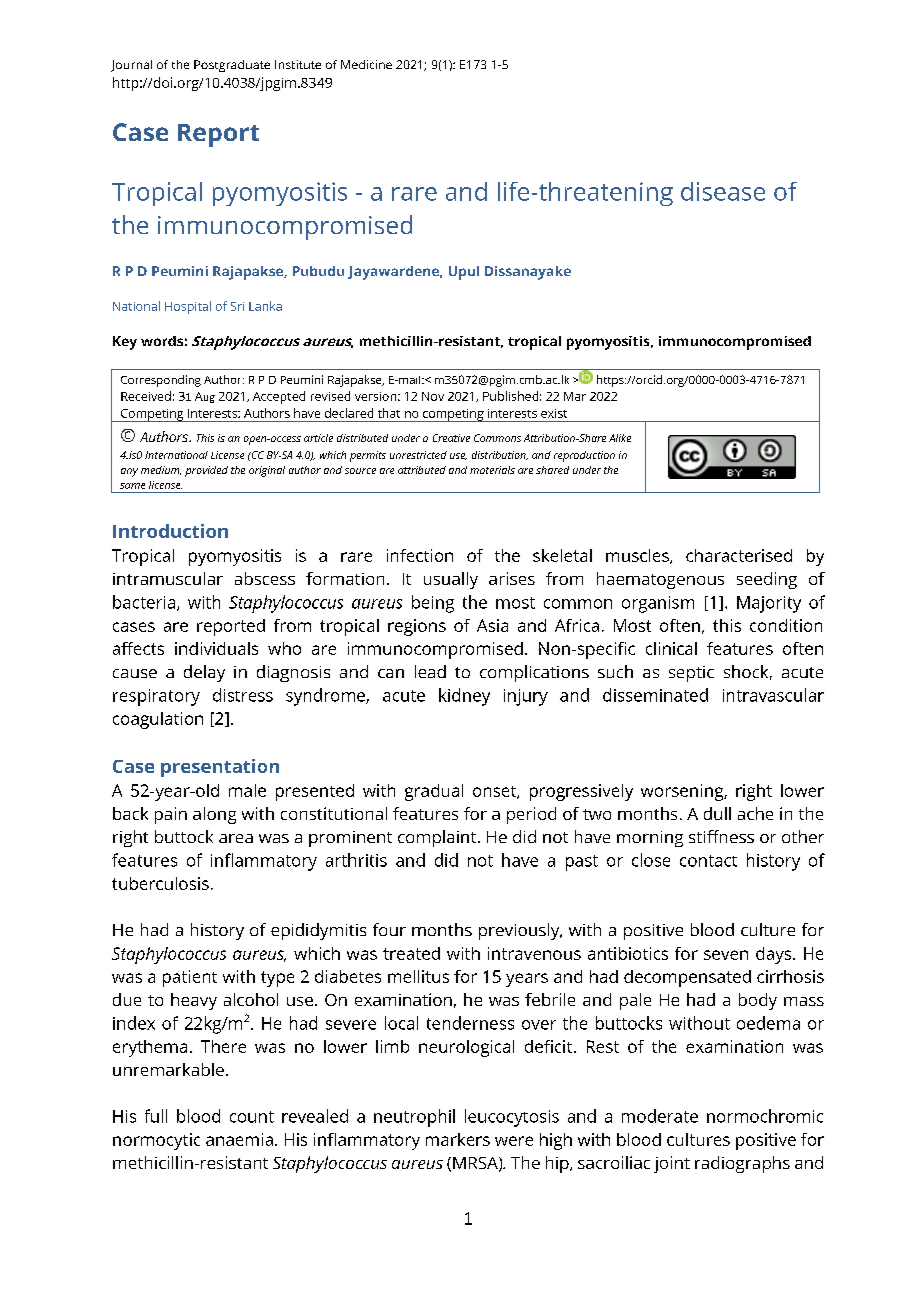 The height and width of the page is (1308, 924). Describe the element at coordinates (366, 64) in the page. I see `Medicine` at that location.
